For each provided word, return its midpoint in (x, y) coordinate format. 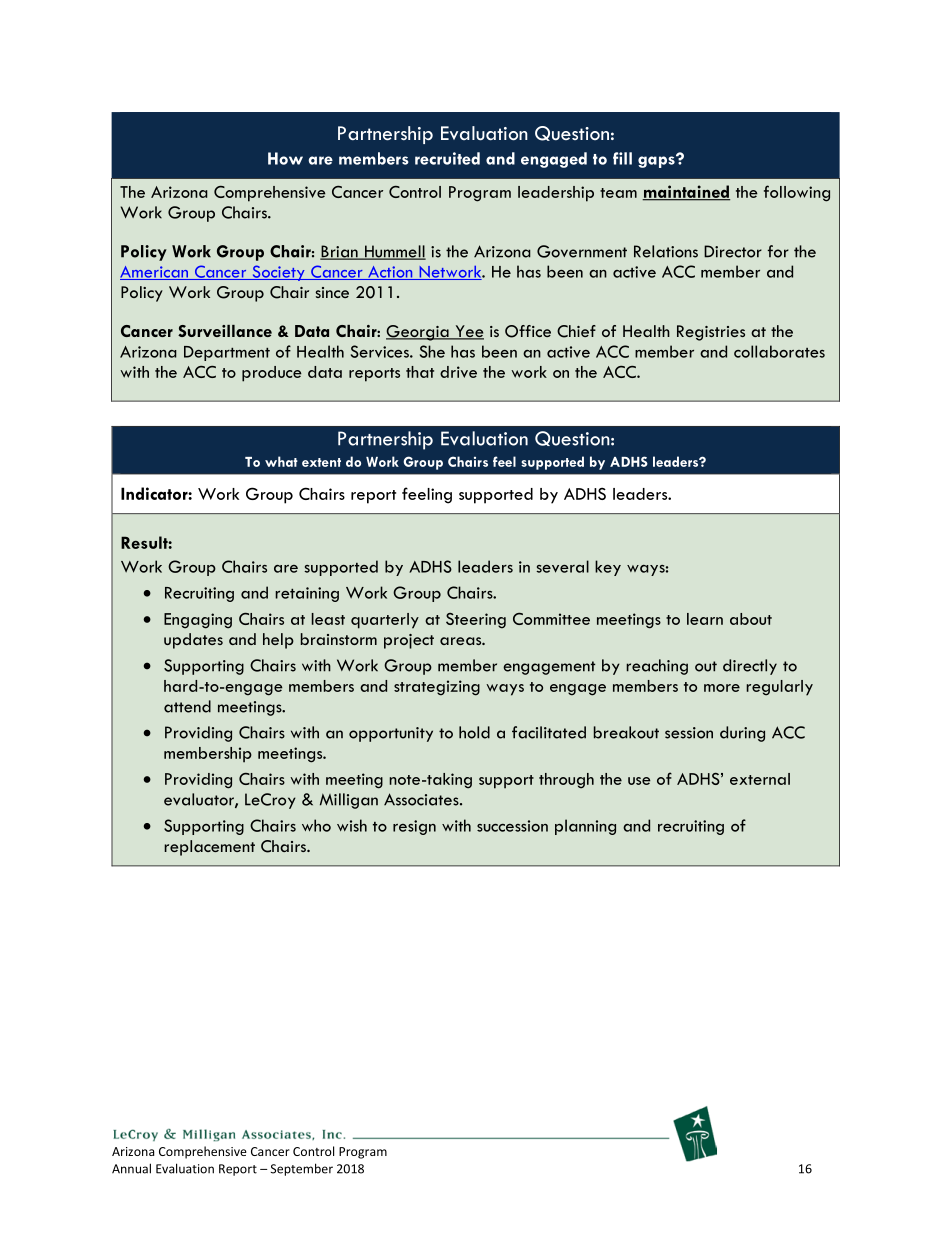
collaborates (779, 351)
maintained (686, 192)
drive (458, 372)
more (722, 688)
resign (414, 827)
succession (512, 826)
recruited (447, 158)
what (281, 461)
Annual (131, 1168)
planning (585, 827)
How (285, 158)
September (302, 1169)
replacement (209, 848)
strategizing (437, 688)
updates (193, 641)
